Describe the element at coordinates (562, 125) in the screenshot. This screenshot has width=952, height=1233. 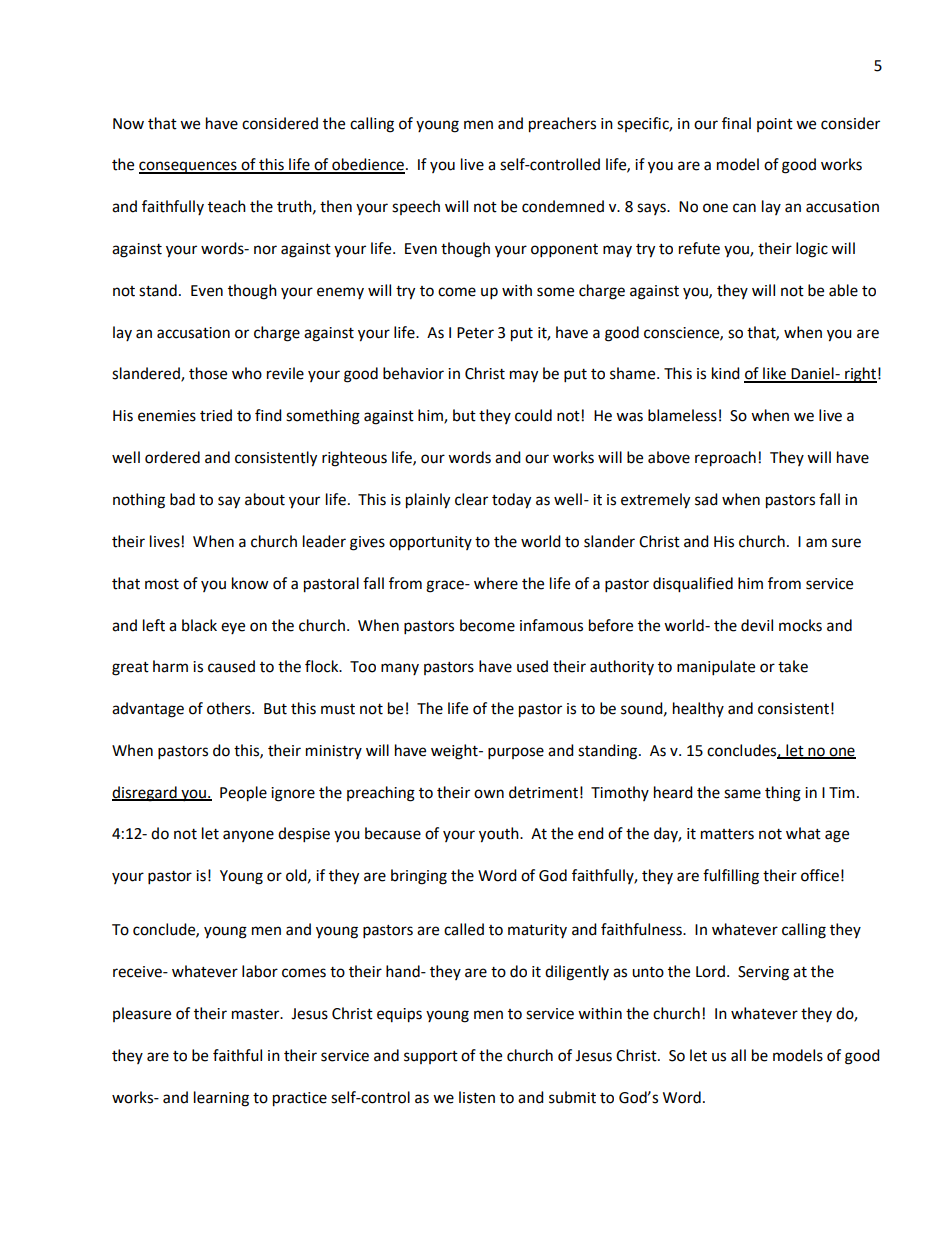
I see `preachers` at that location.
